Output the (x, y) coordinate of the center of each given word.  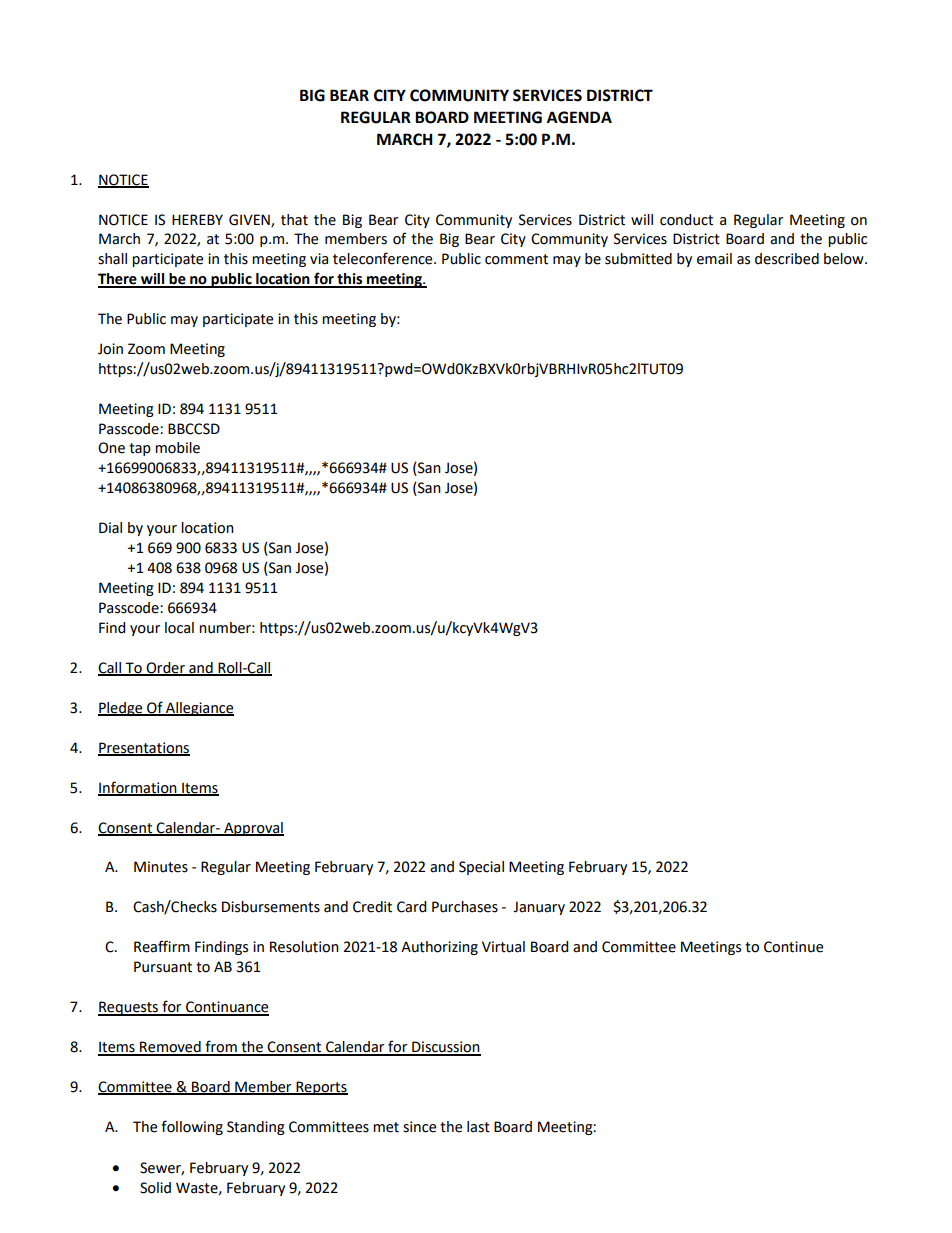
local (179, 628)
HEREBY (197, 219)
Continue (793, 947)
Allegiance (199, 709)
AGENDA (579, 117)
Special (481, 868)
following (192, 1127)
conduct (686, 220)
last (478, 1127)
